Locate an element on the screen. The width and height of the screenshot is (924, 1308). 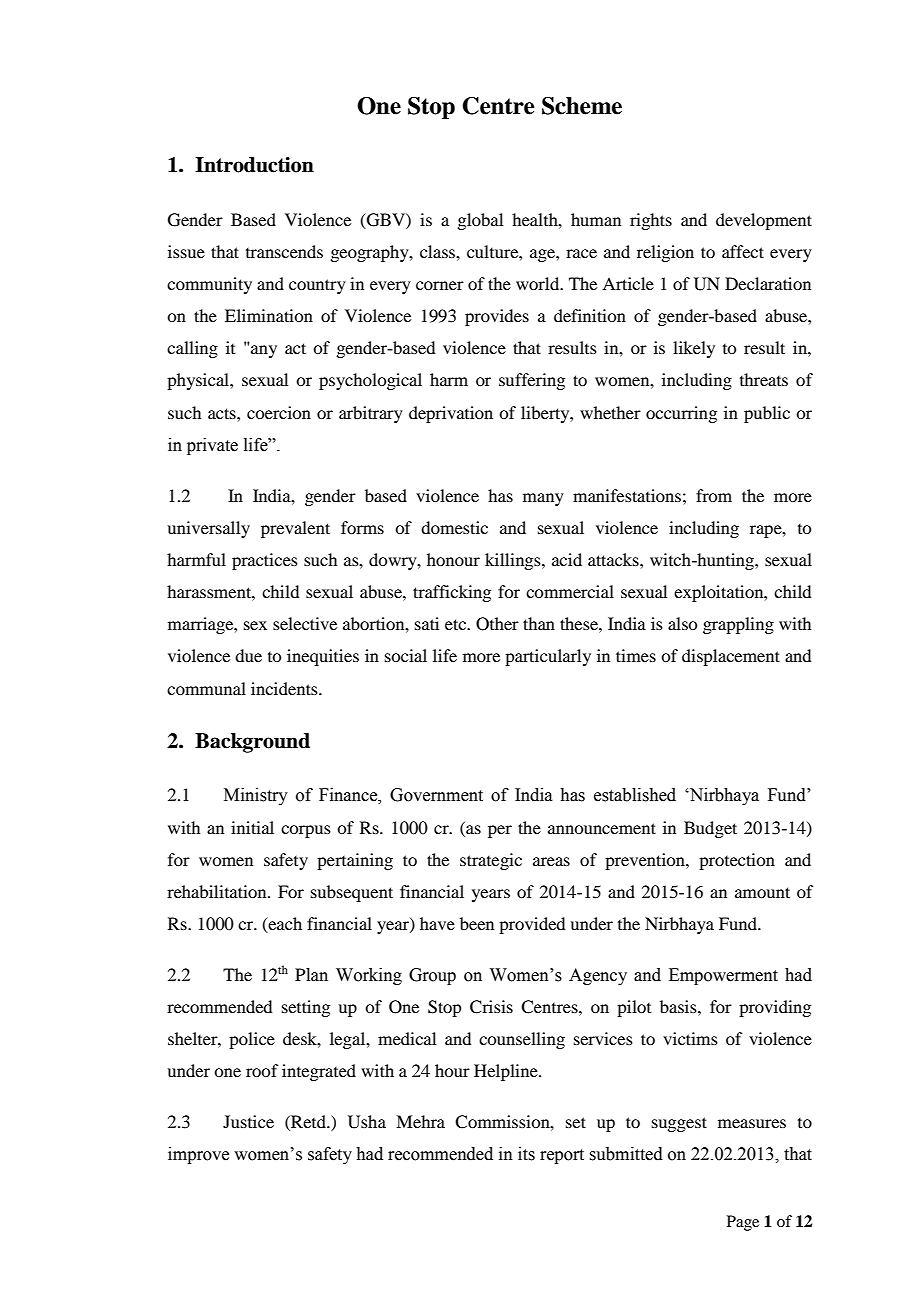
Introduction is located at coordinates (254, 165).
